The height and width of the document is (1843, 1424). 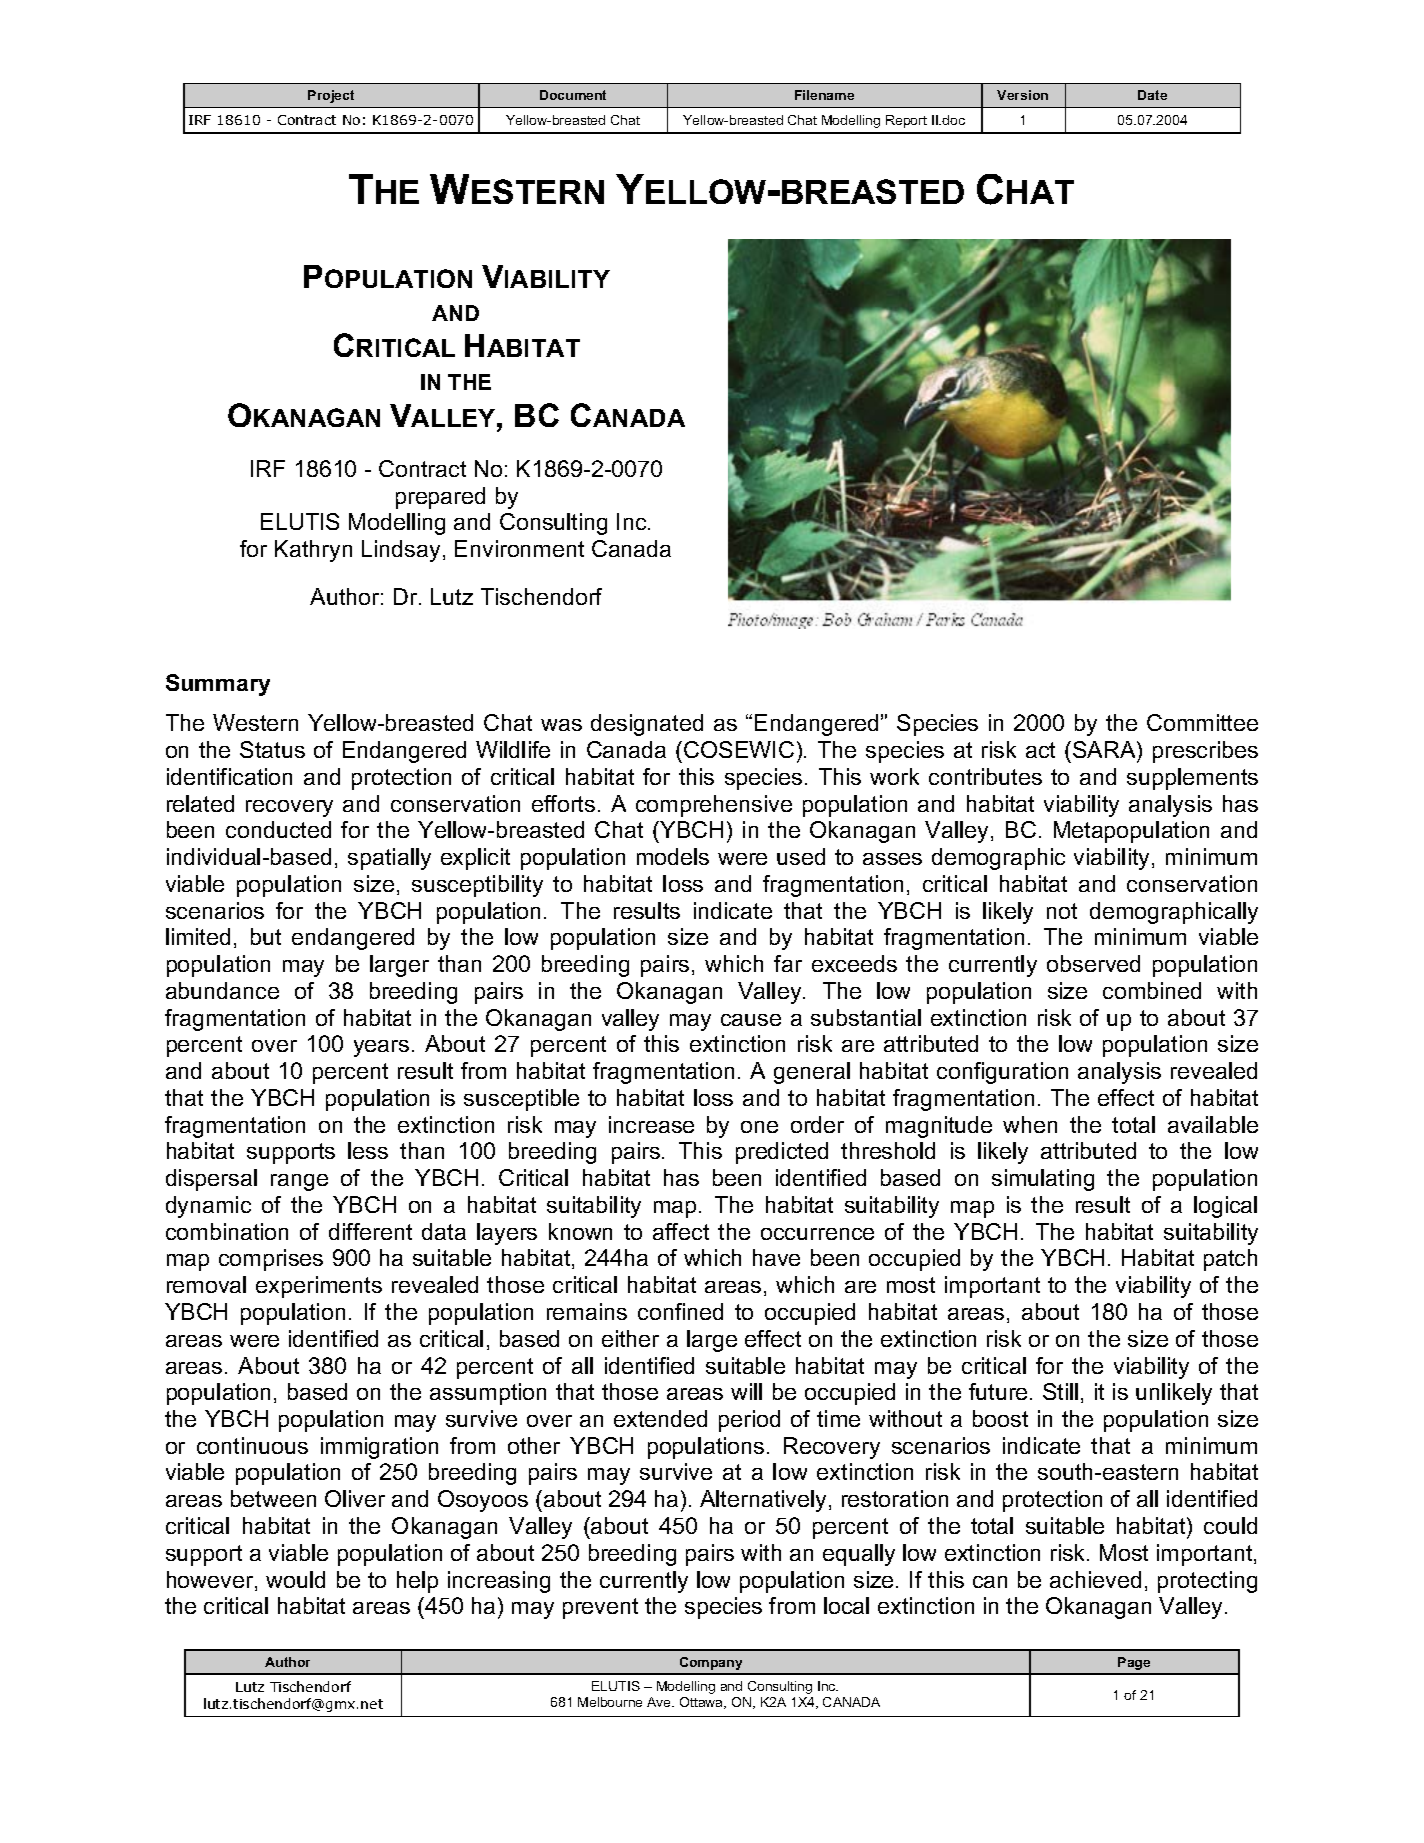 I want to click on would, so click(x=295, y=1579).
